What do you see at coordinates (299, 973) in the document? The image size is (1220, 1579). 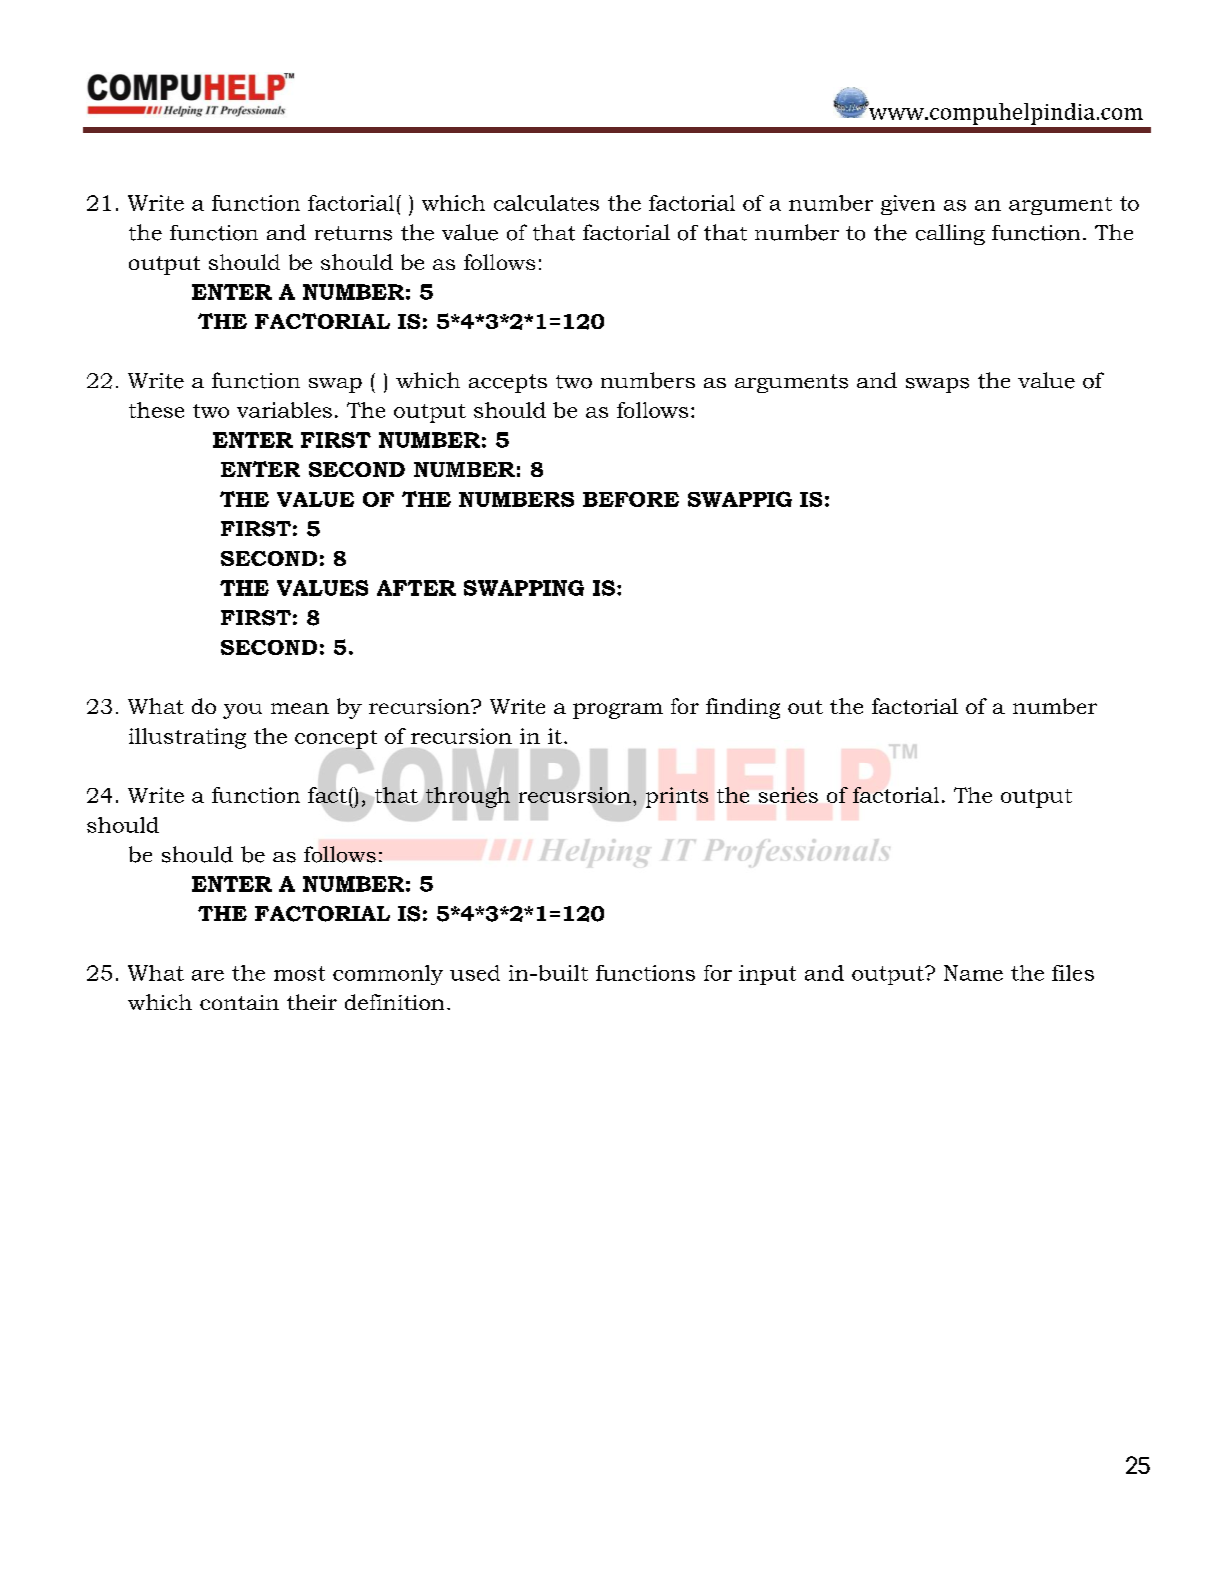 I see `most` at bounding box center [299, 973].
